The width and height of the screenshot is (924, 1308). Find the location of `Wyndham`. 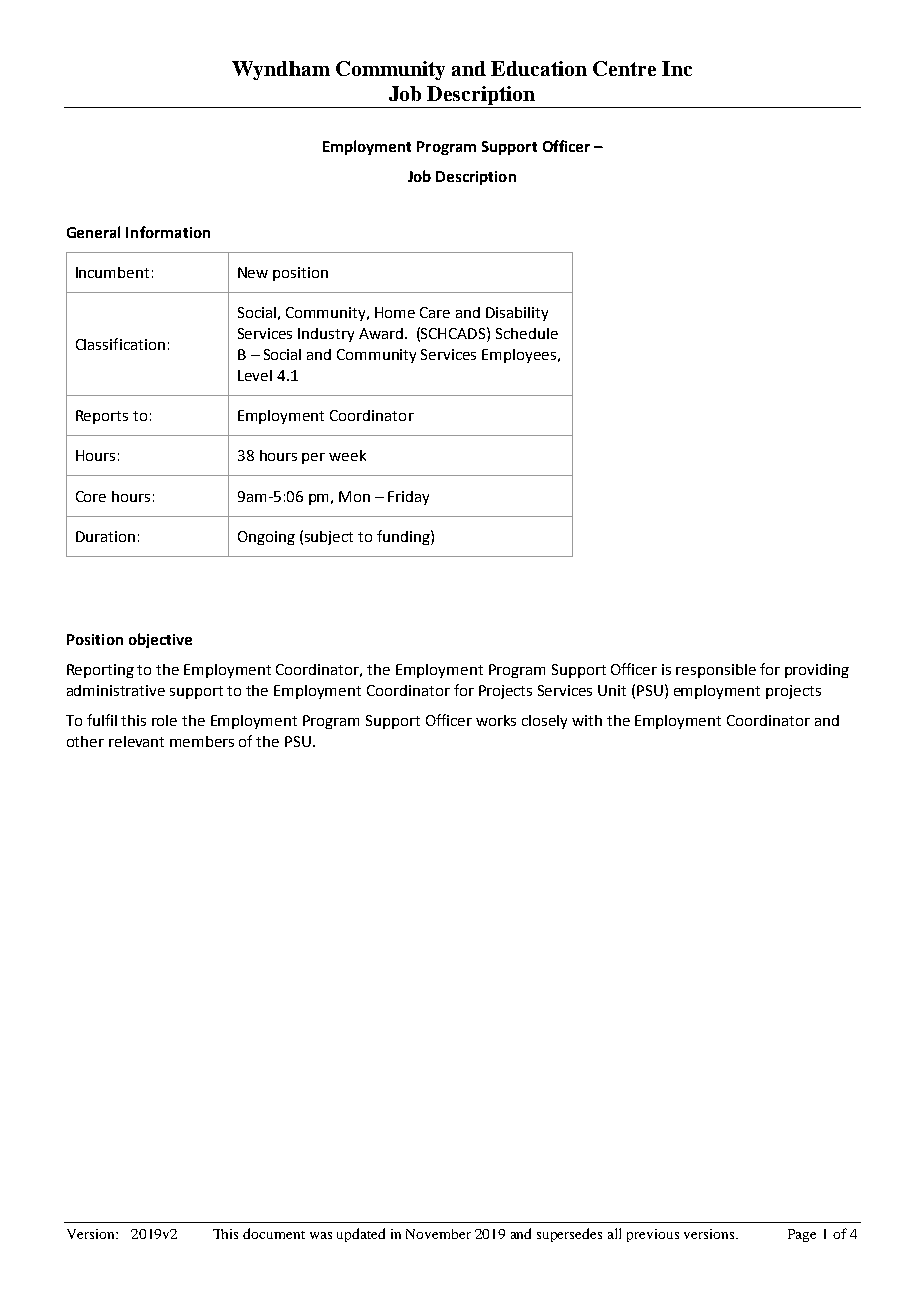

Wyndham is located at coordinates (281, 70).
